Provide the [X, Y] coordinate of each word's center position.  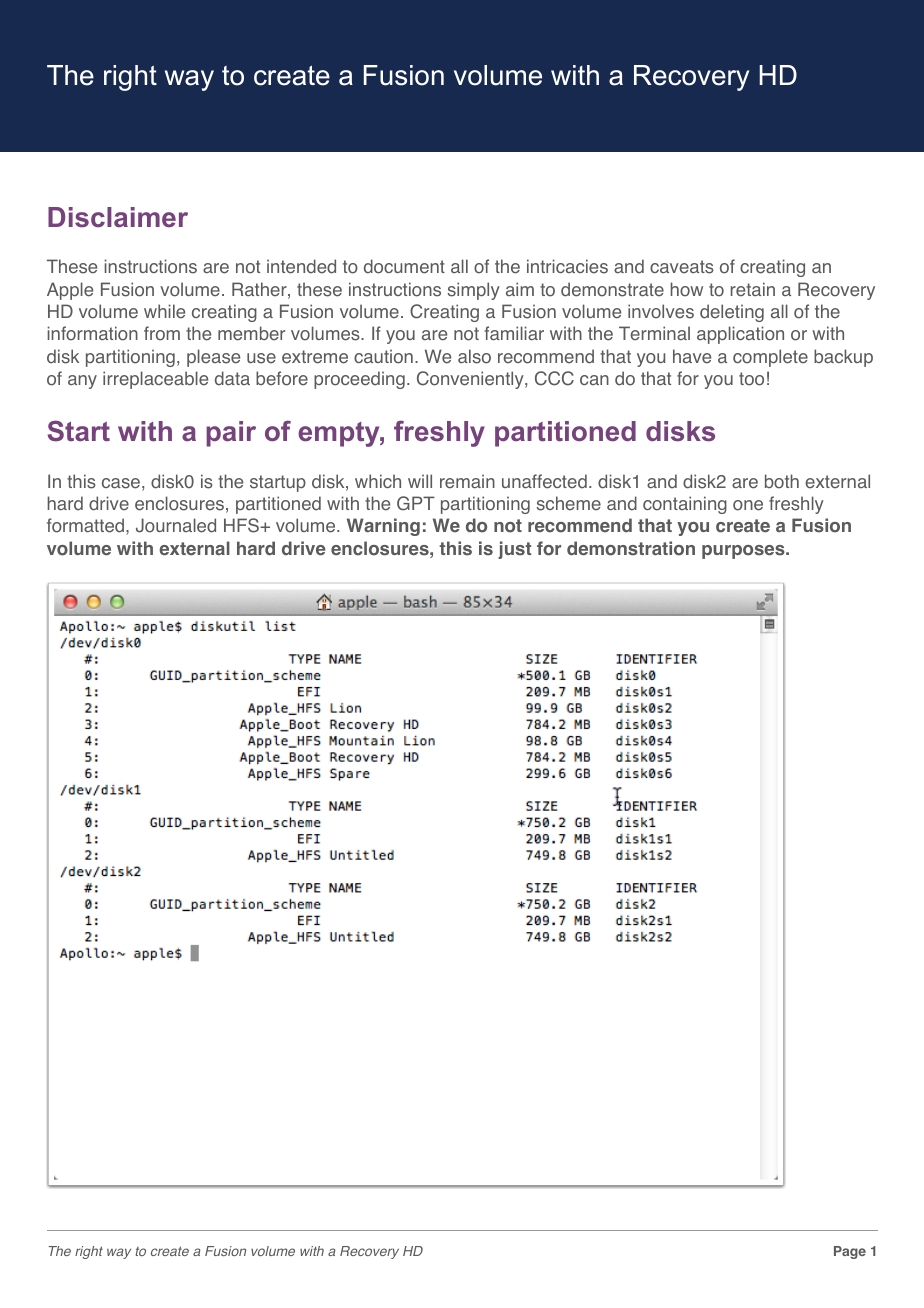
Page [850, 1252]
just [514, 550]
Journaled [176, 525]
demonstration [631, 548]
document [404, 266]
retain [753, 289]
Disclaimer [118, 217]
